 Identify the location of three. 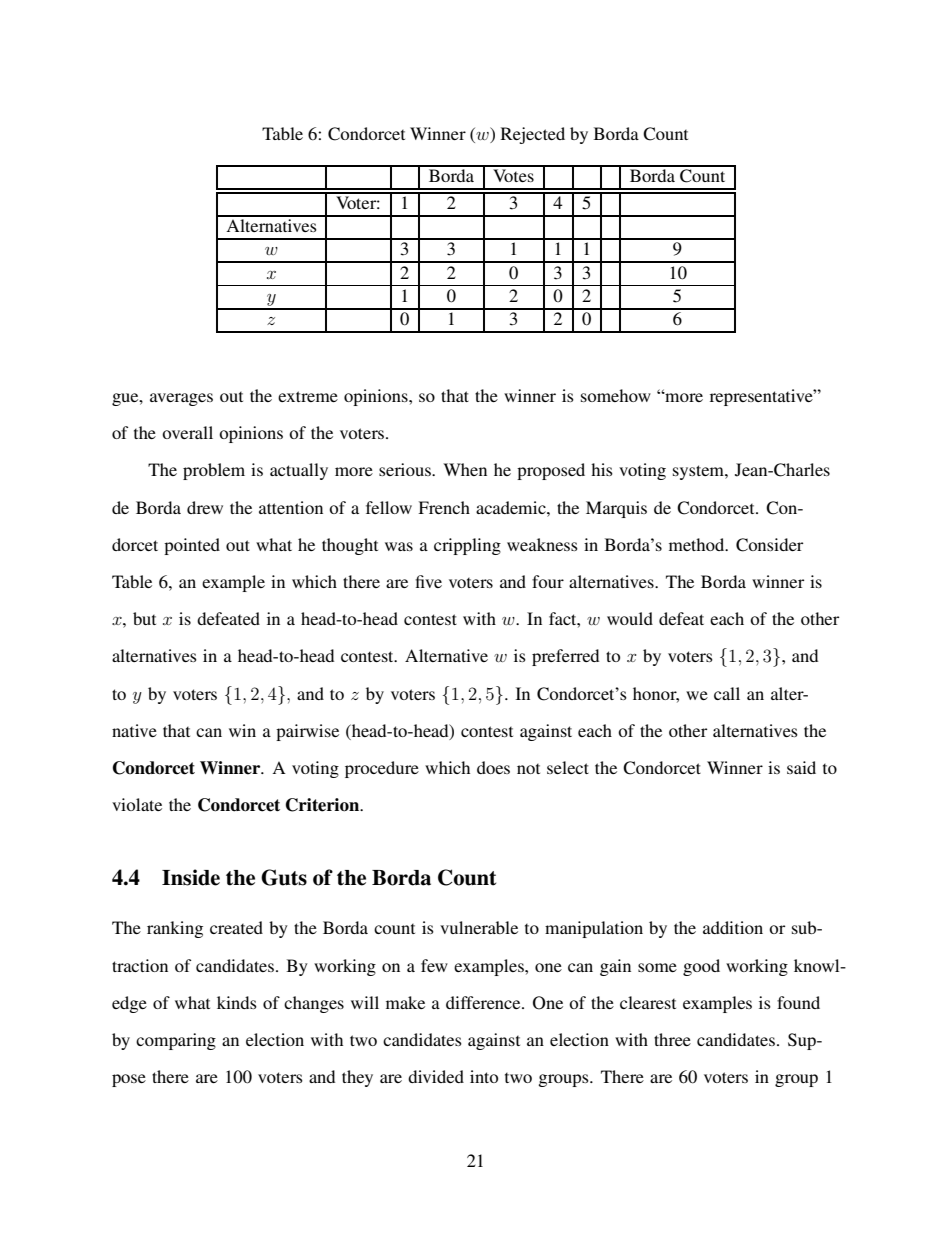
(672, 1039).
